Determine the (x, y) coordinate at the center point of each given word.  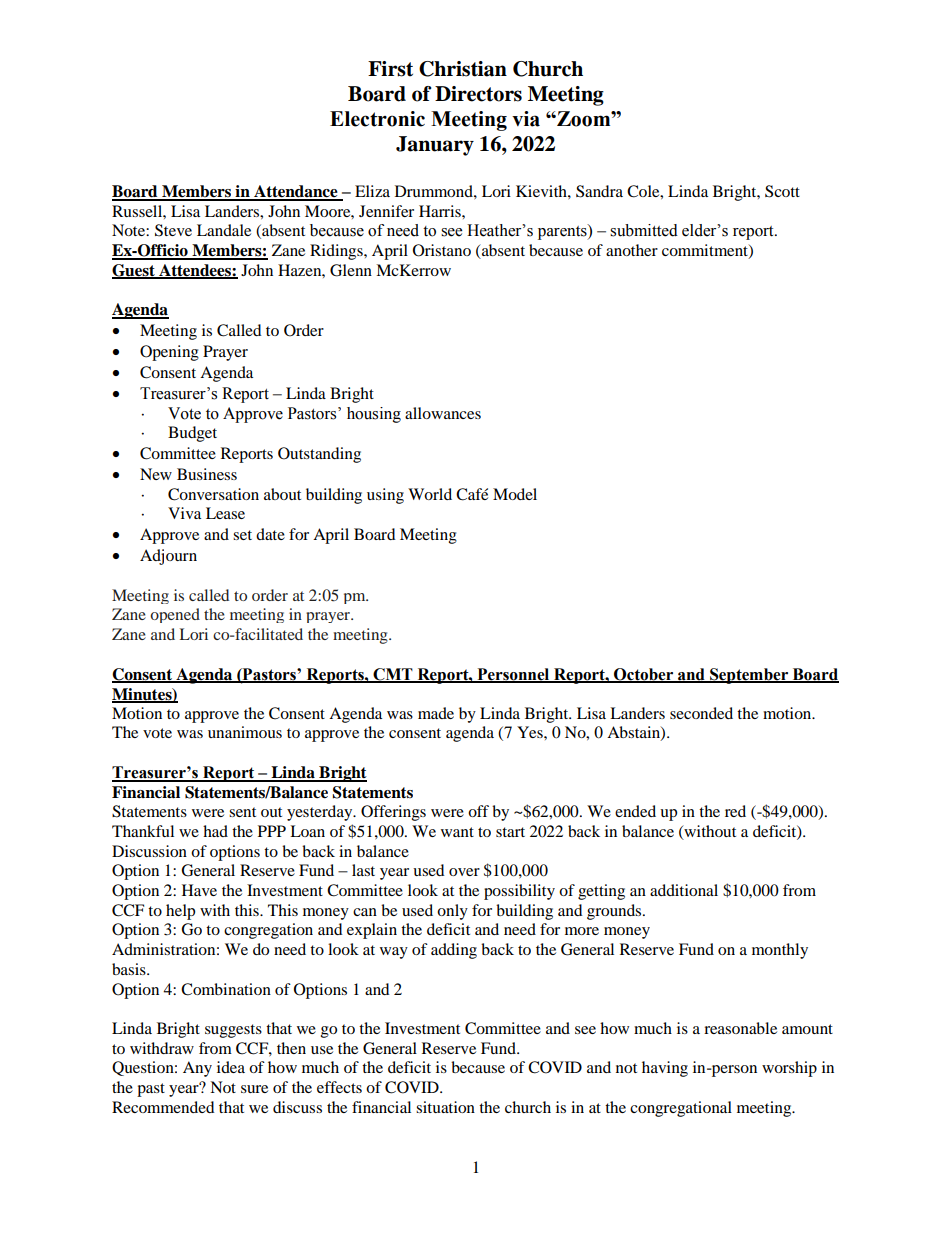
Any (197, 1069)
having (665, 1069)
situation (445, 1107)
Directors (478, 94)
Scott (782, 191)
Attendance (296, 192)
